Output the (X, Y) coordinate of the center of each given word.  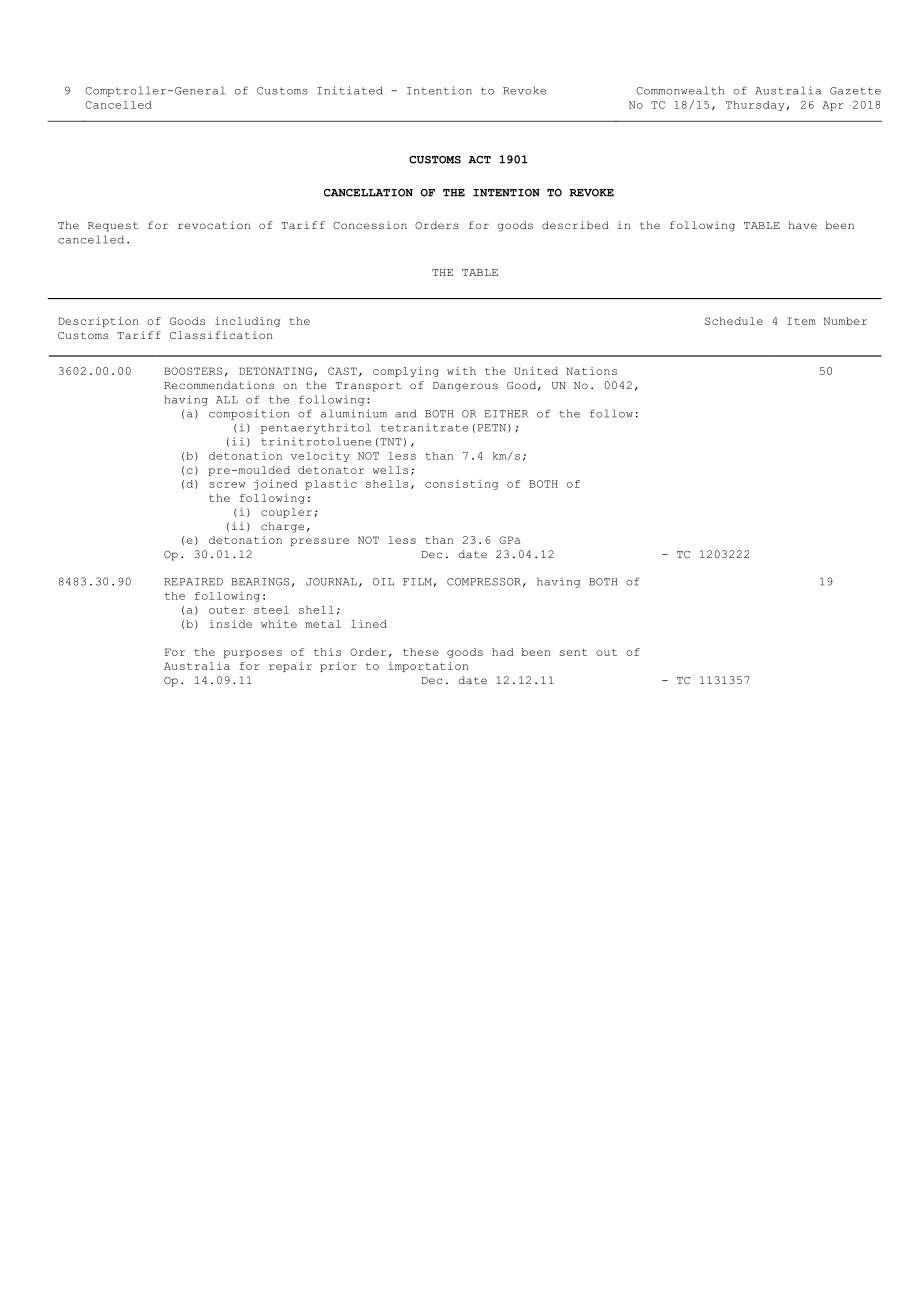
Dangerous (465, 387)
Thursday (755, 106)
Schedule (734, 321)
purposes (253, 654)
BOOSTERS (193, 371)
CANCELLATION (368, 193)
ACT (479, 160)
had (503, 652)
